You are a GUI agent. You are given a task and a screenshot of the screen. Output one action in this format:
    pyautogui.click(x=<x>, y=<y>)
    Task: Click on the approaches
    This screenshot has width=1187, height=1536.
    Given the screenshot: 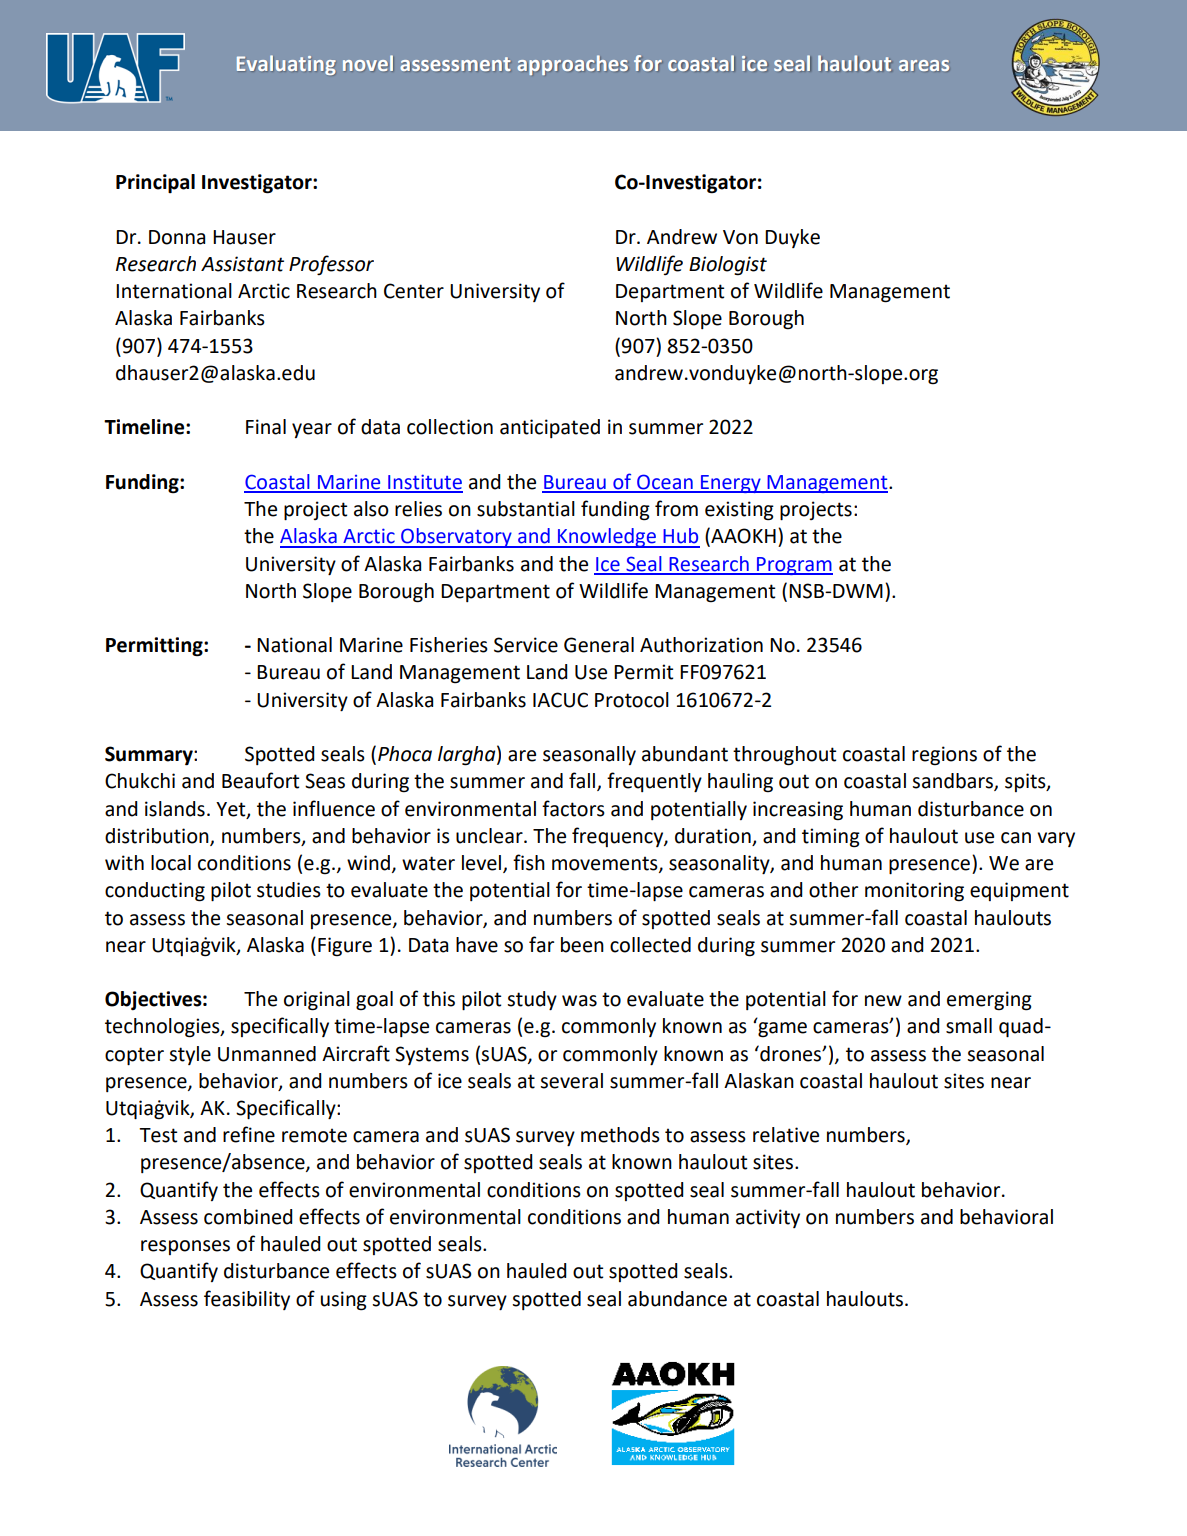 What is the action you would take?
    pyautogui.click(x=573, y=65)
